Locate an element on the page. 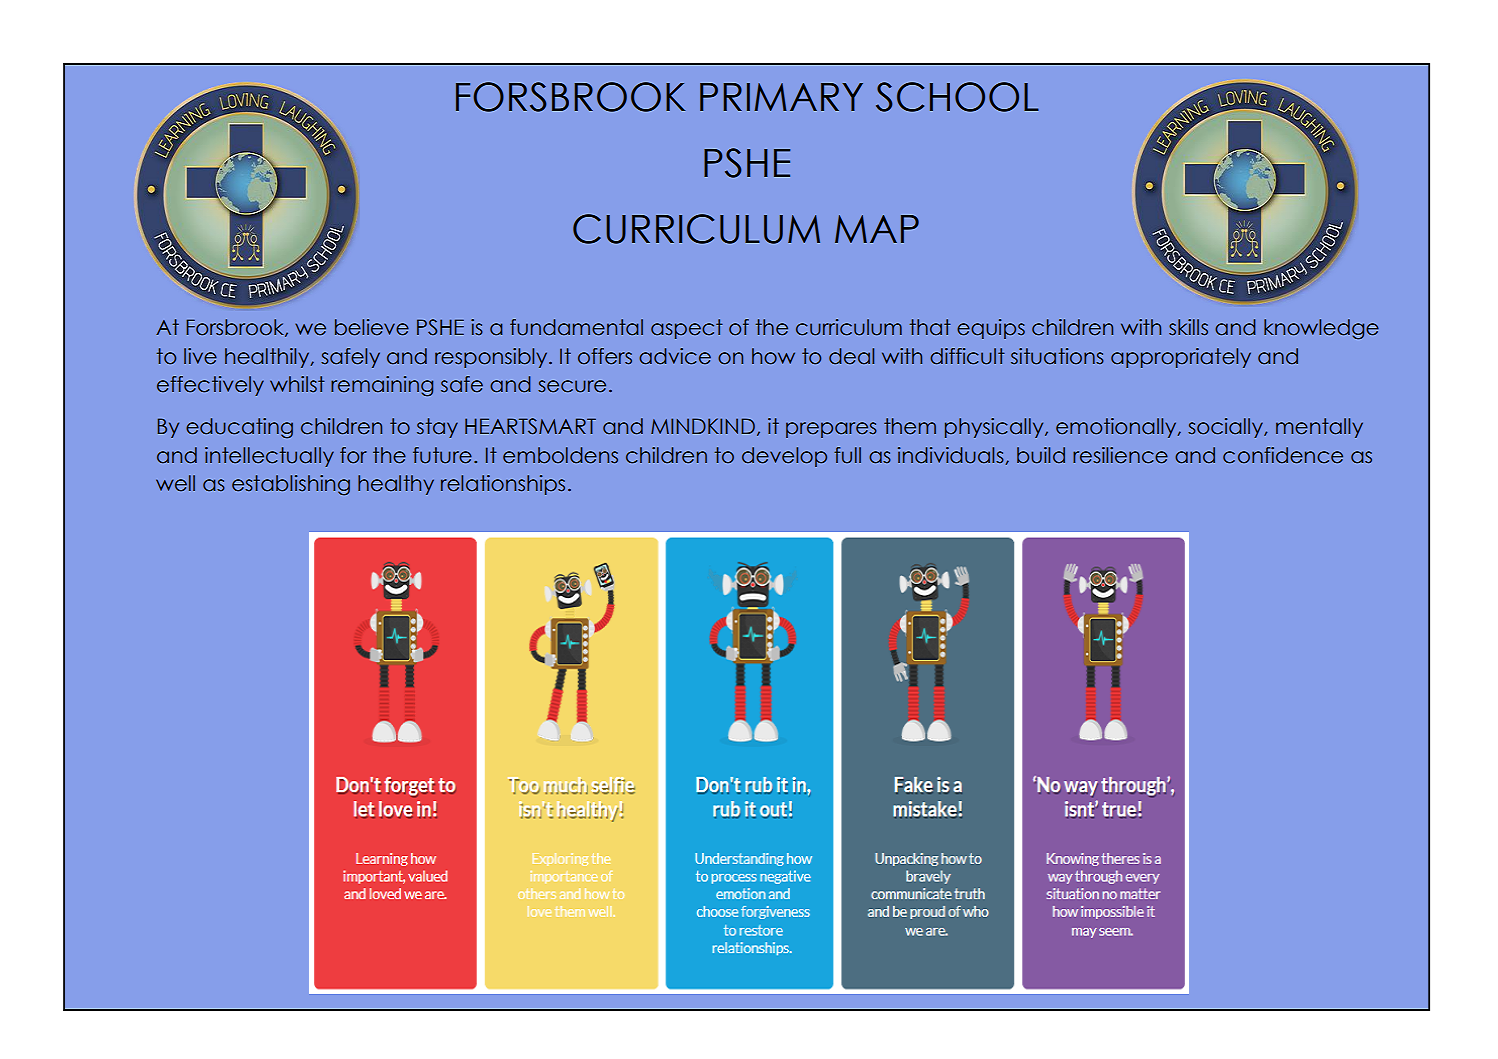 Image resolution: width=1498 pixels, height=1059 pixels. PRIMARY is located at coordinates (781, 97).
